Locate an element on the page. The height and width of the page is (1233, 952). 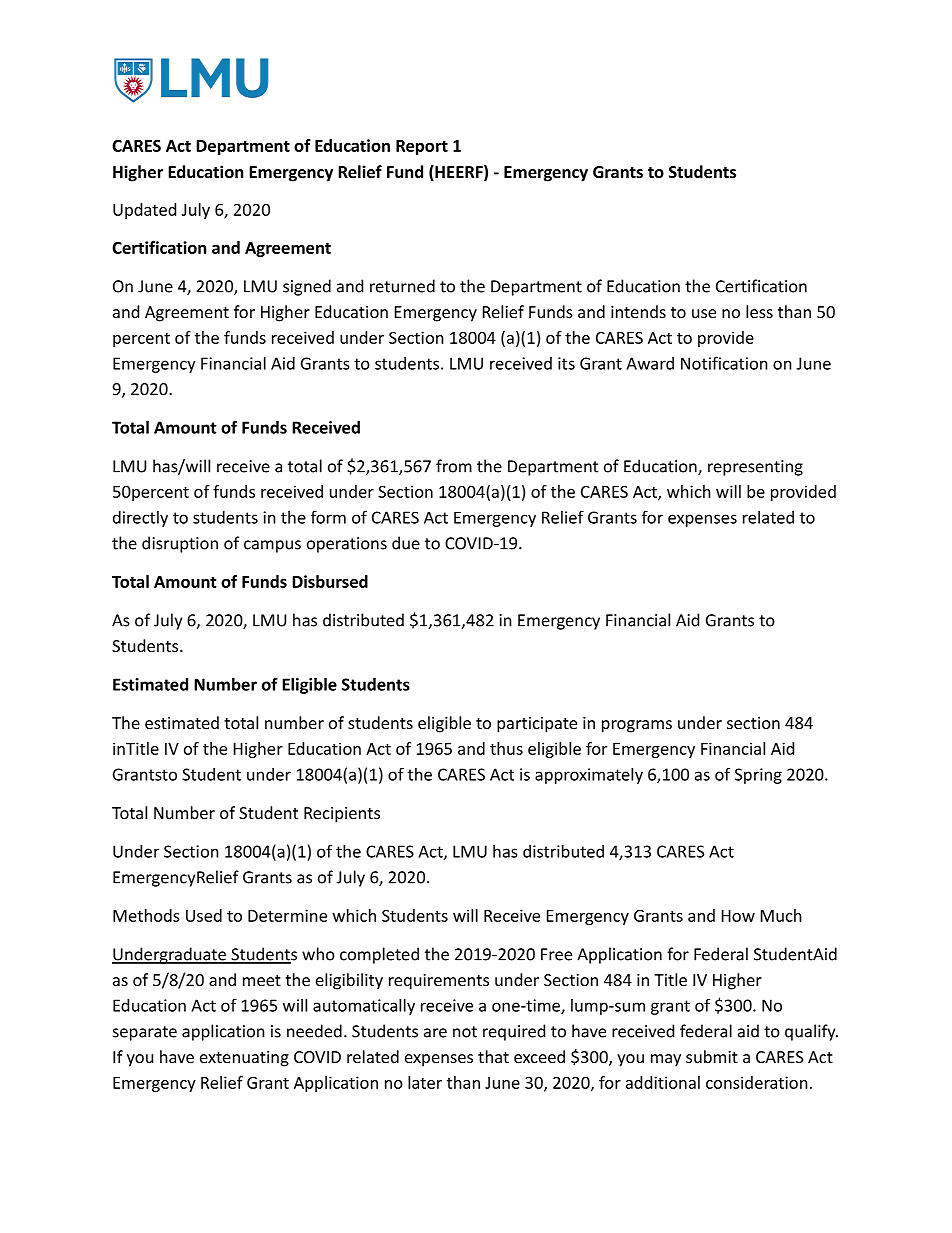
thus is located at coordinates (506, 748).
